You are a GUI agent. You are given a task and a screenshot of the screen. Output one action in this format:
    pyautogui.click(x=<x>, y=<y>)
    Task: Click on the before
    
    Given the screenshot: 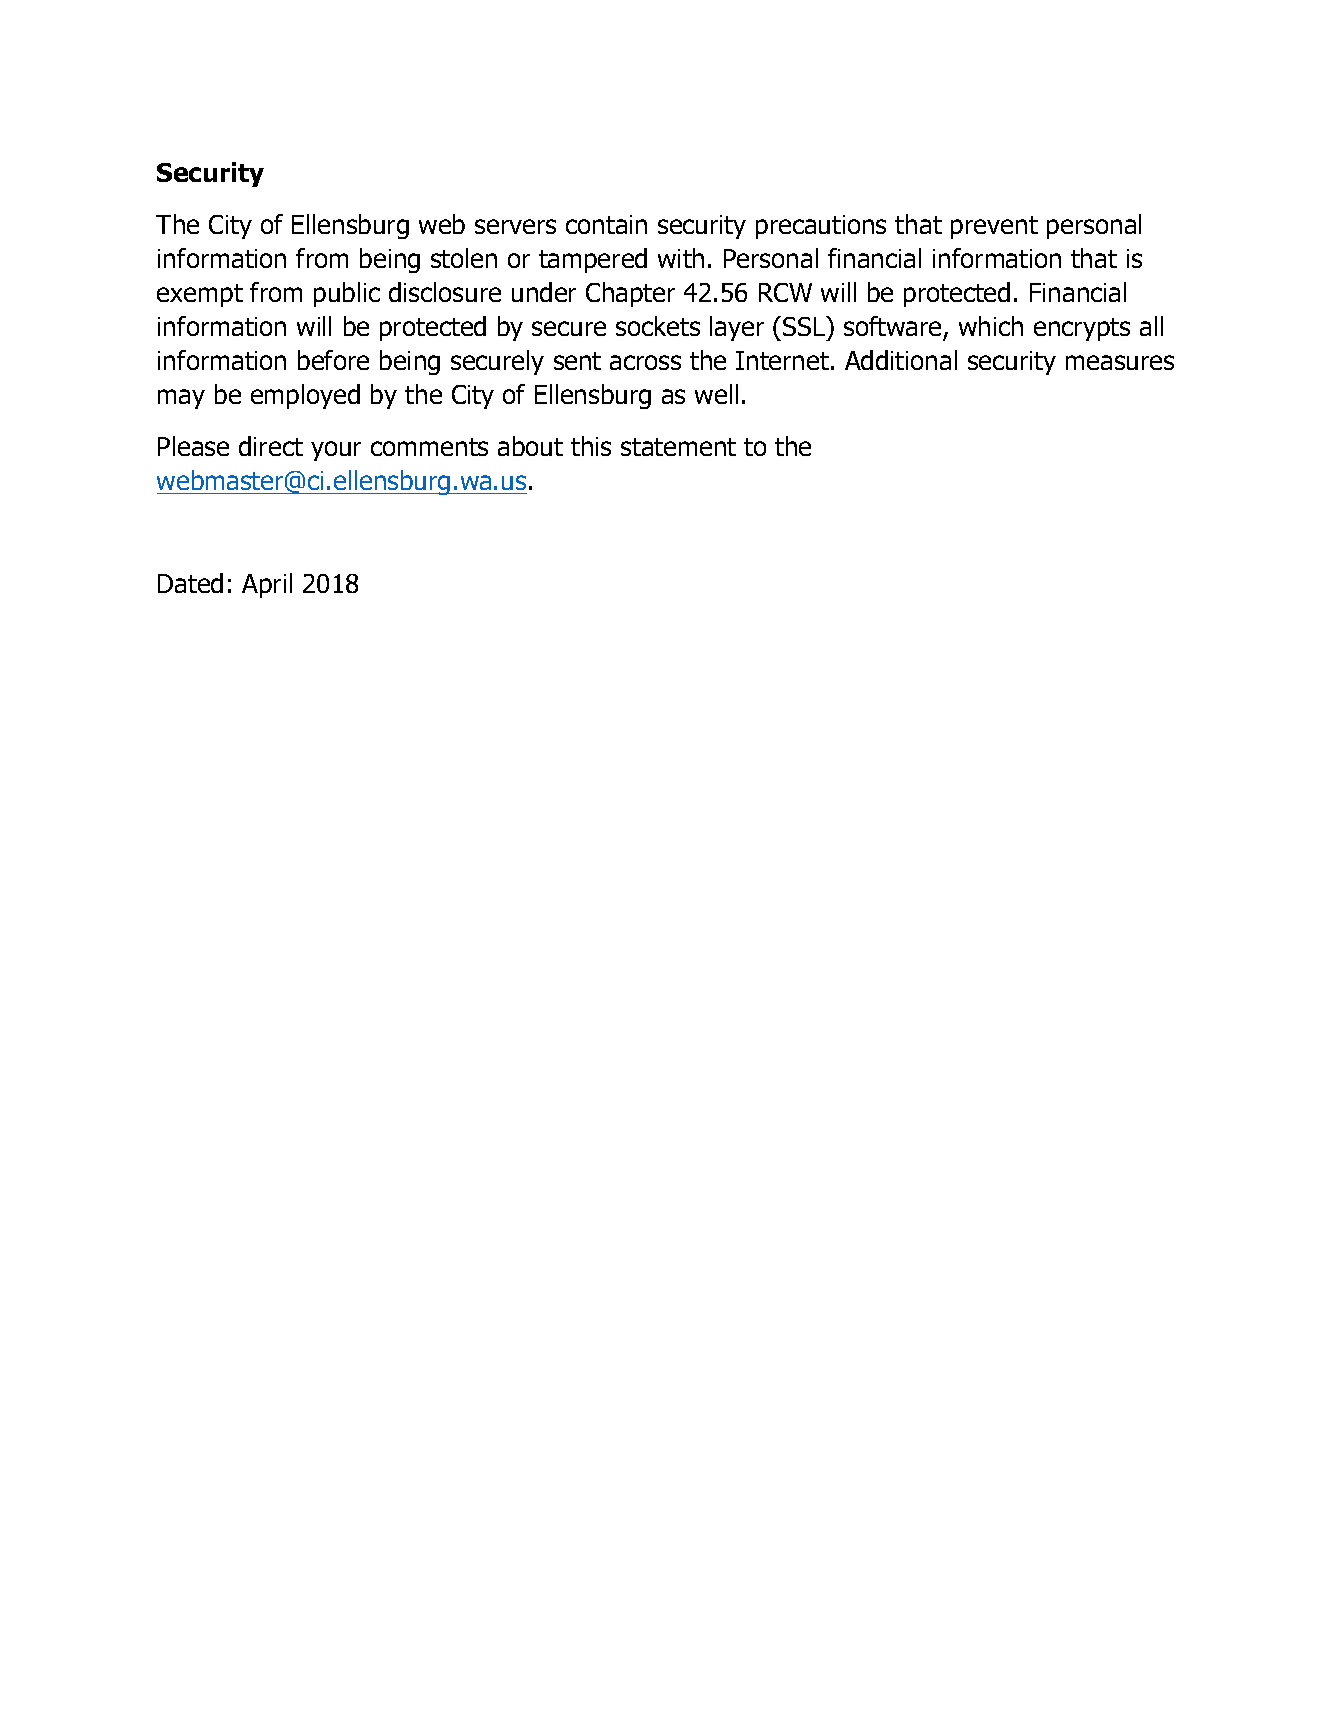 What is the action you would take?
    pyautogui.click(x=333, y=360)
